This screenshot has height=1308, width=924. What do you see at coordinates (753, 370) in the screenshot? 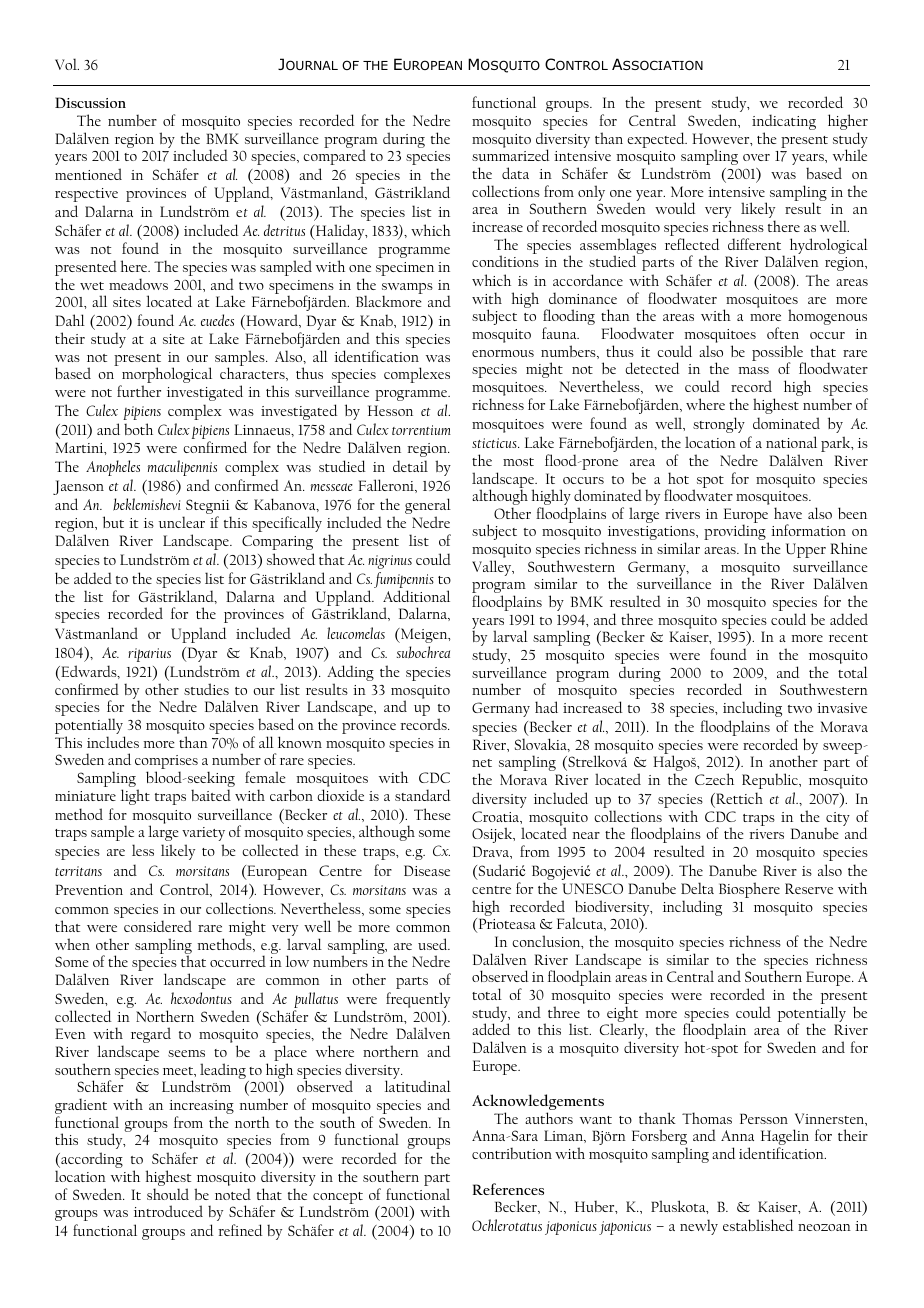
I see `mass` at bounding box center [753, 370].
